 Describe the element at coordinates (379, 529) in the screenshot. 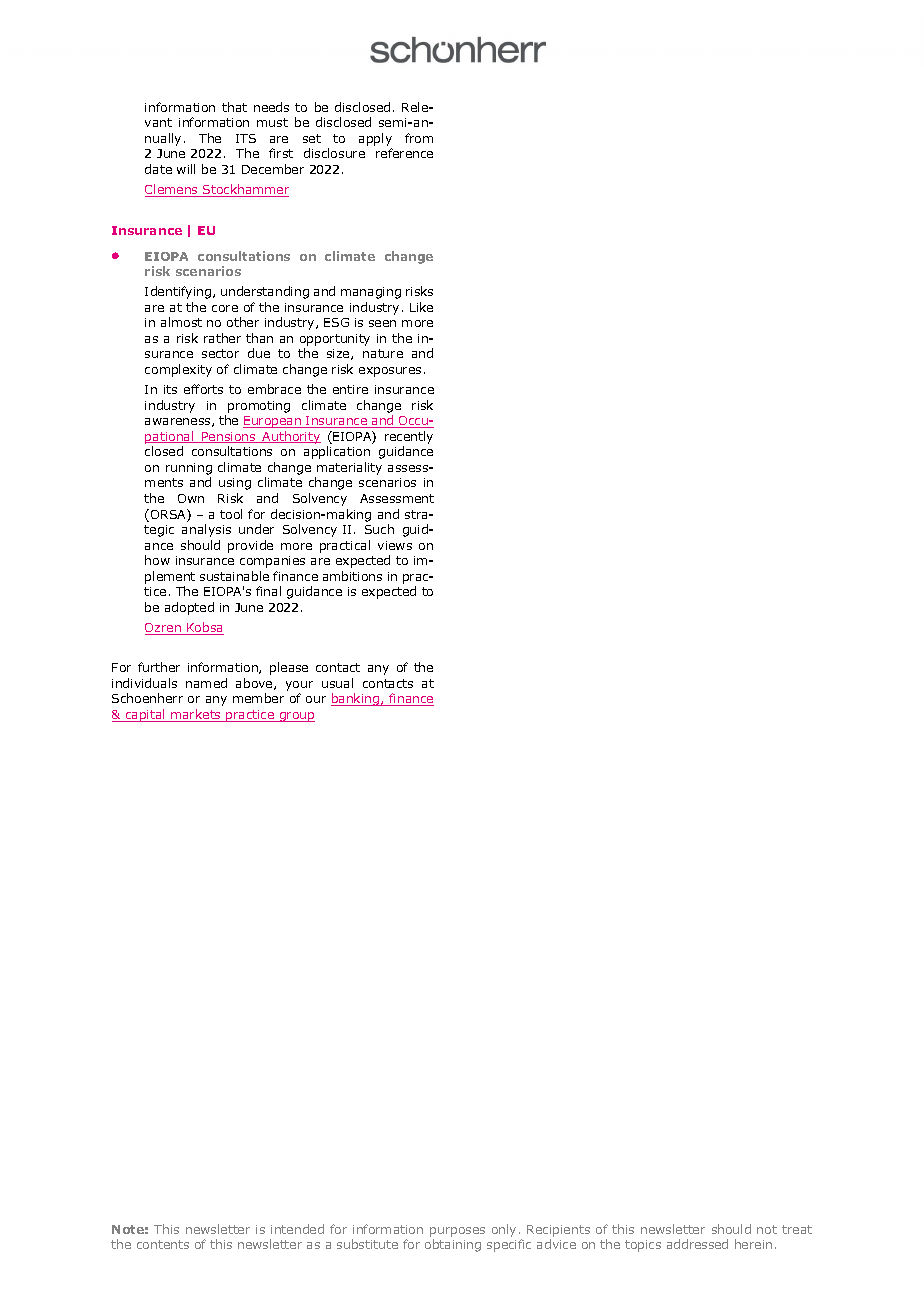

I see `Such` at that location.
